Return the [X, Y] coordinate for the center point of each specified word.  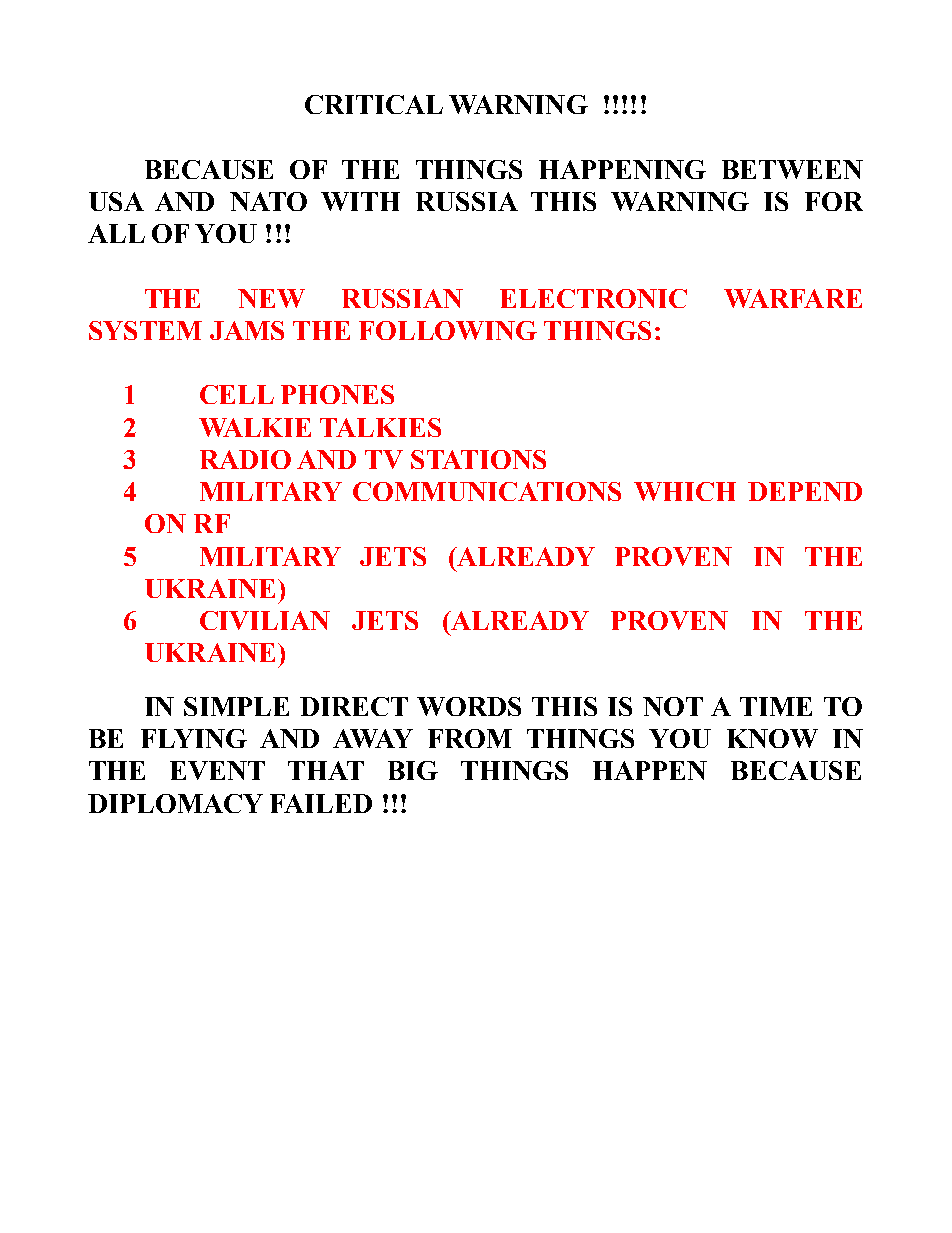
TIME [776, 706]
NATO [268, 201]
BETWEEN [792, 169]
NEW [271, 298]
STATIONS [478, 459]
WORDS [469, 706]
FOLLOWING [448, 330]
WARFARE [793, 298]
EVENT [217, 770]
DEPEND [805, 491]
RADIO [245, 459]
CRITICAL [374, 104]
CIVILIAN [265, 620]
